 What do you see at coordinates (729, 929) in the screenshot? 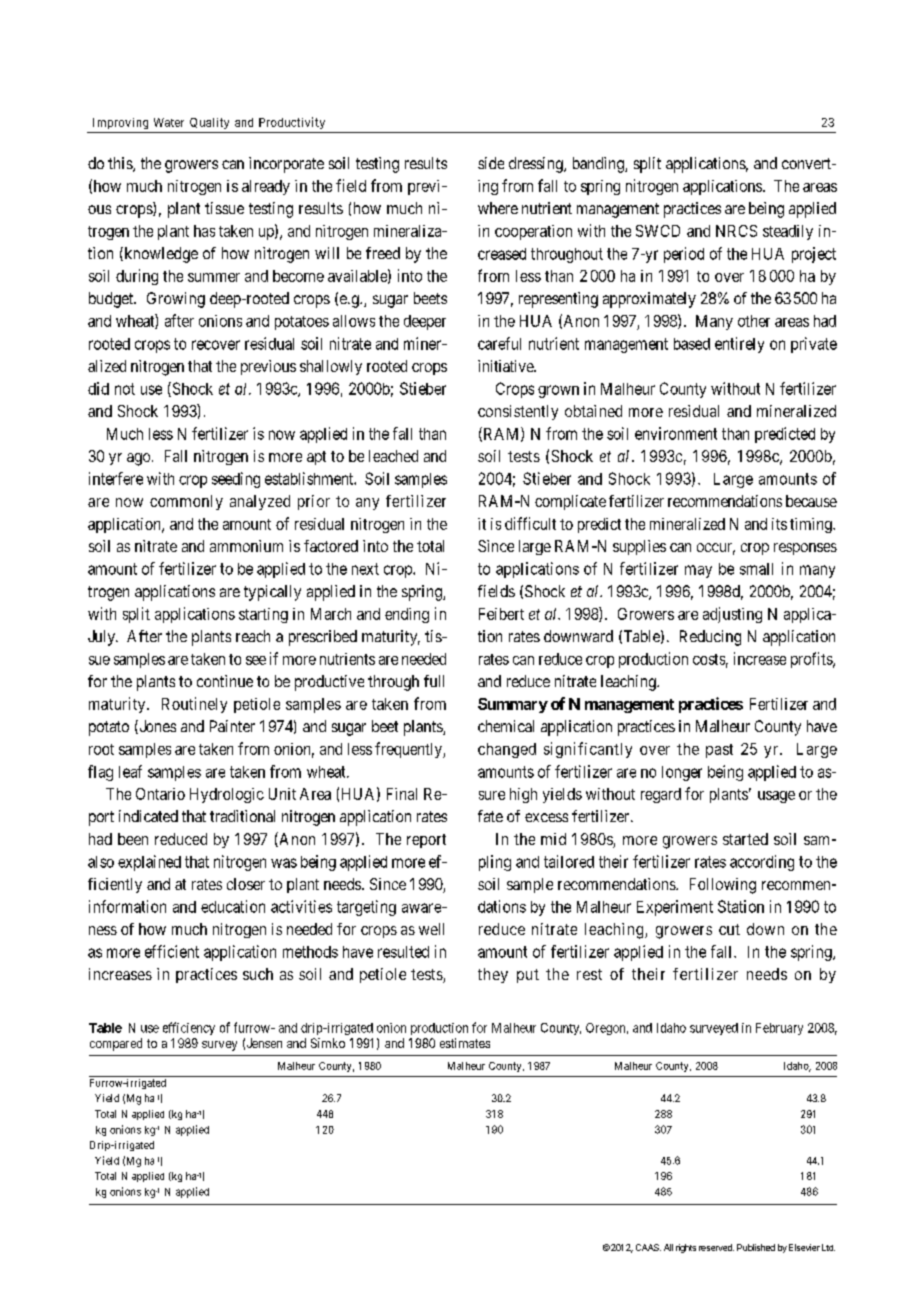
I see `cut` at bounding box center [729, 929].
